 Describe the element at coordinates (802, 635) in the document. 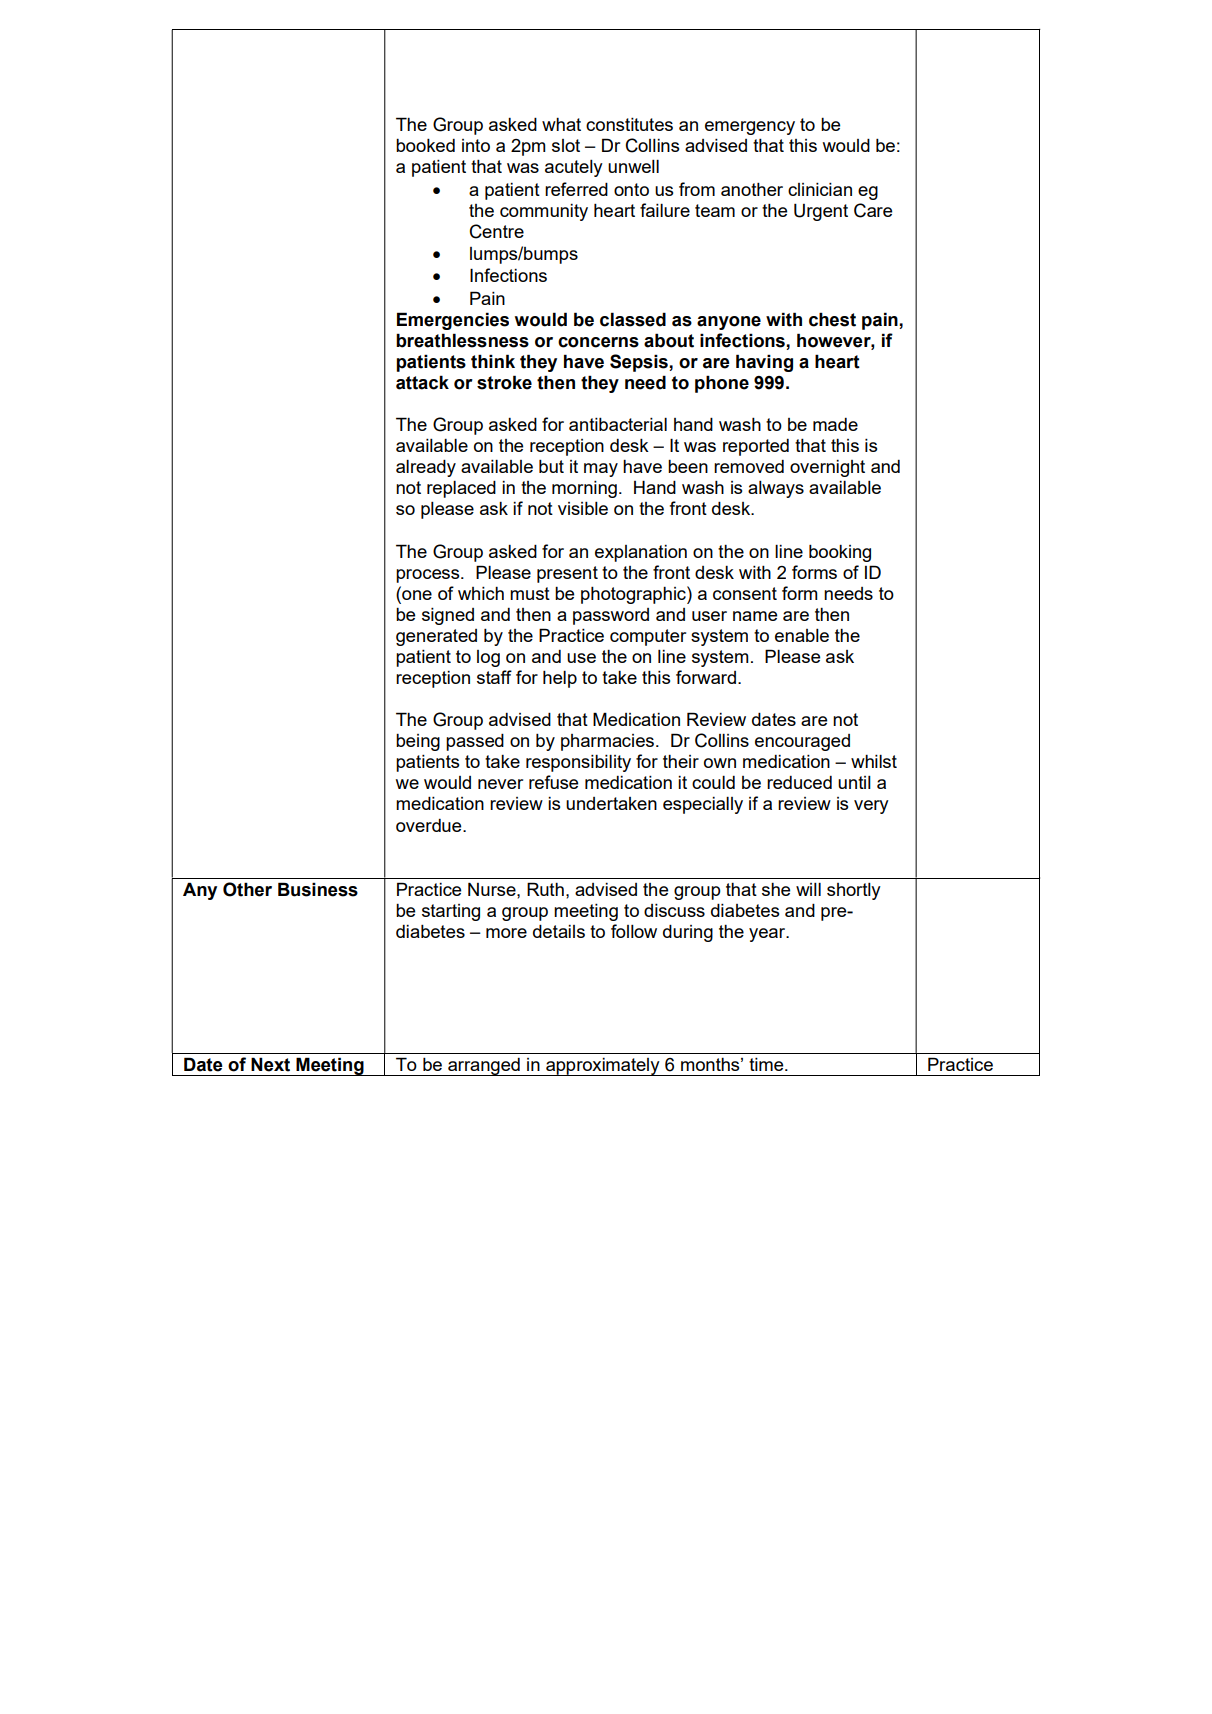

I see `enable` at that location.
